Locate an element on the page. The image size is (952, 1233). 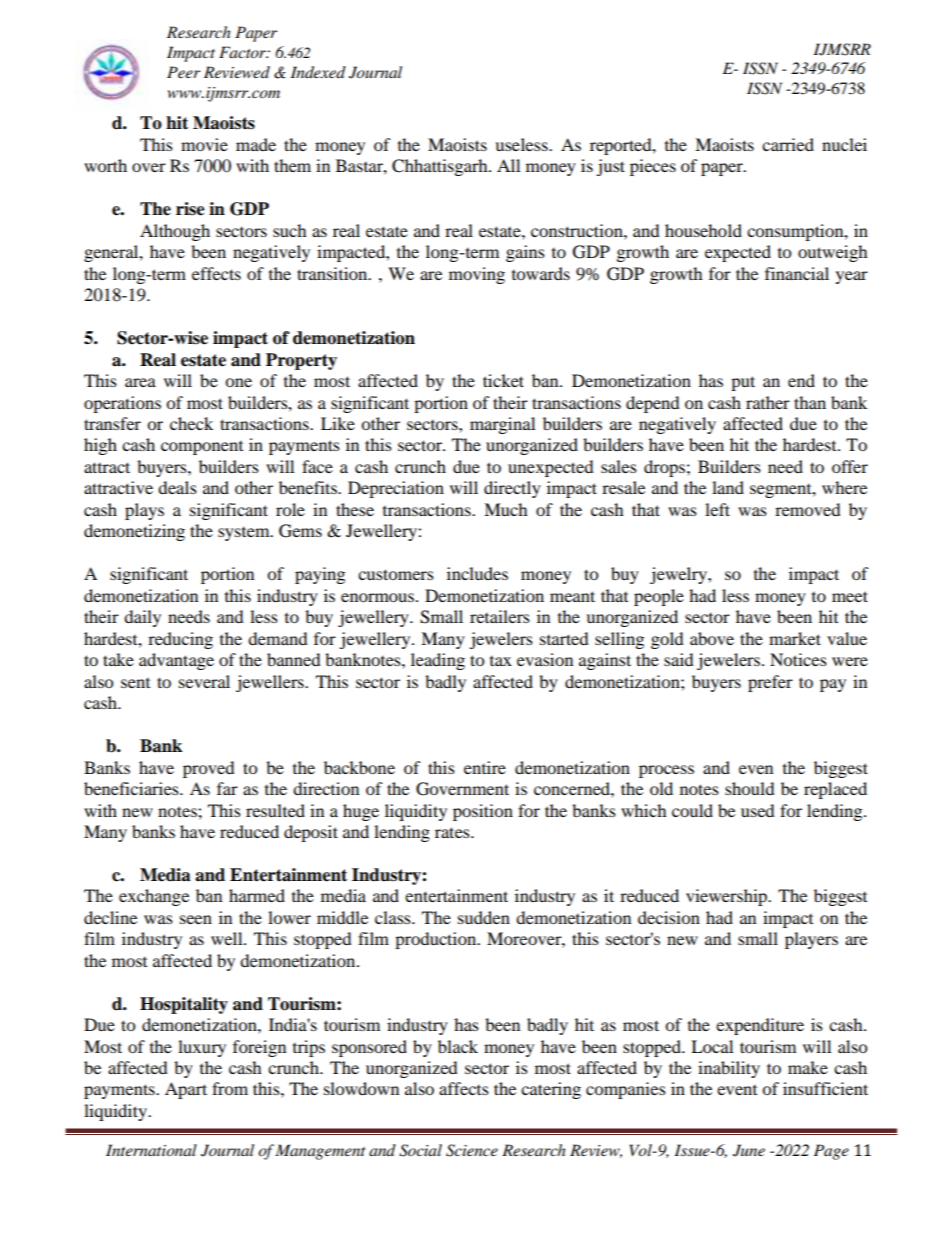
Apart is located at coordinates (186, 1090).
